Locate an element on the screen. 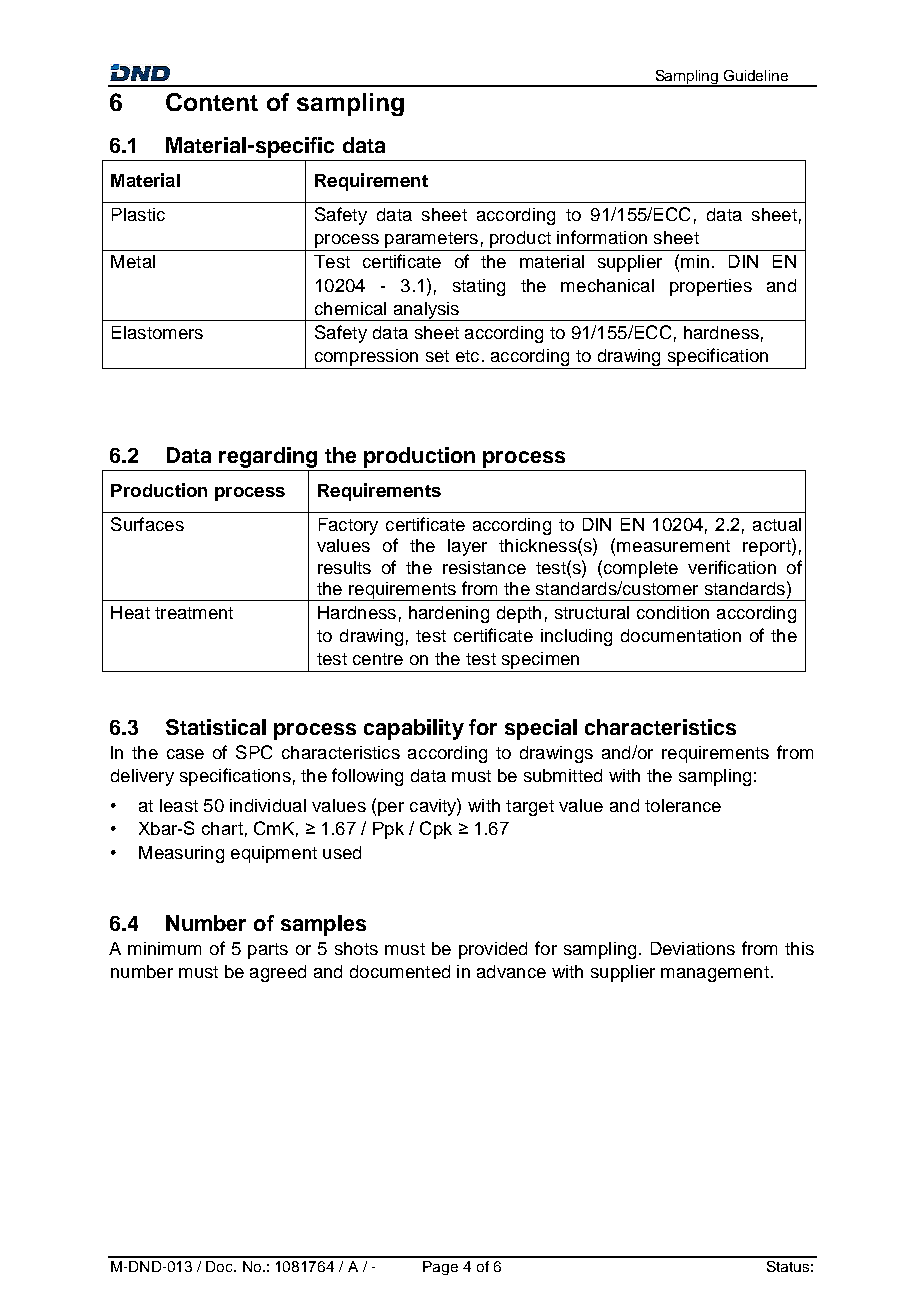  Content is located at coordinates (212, 102).
